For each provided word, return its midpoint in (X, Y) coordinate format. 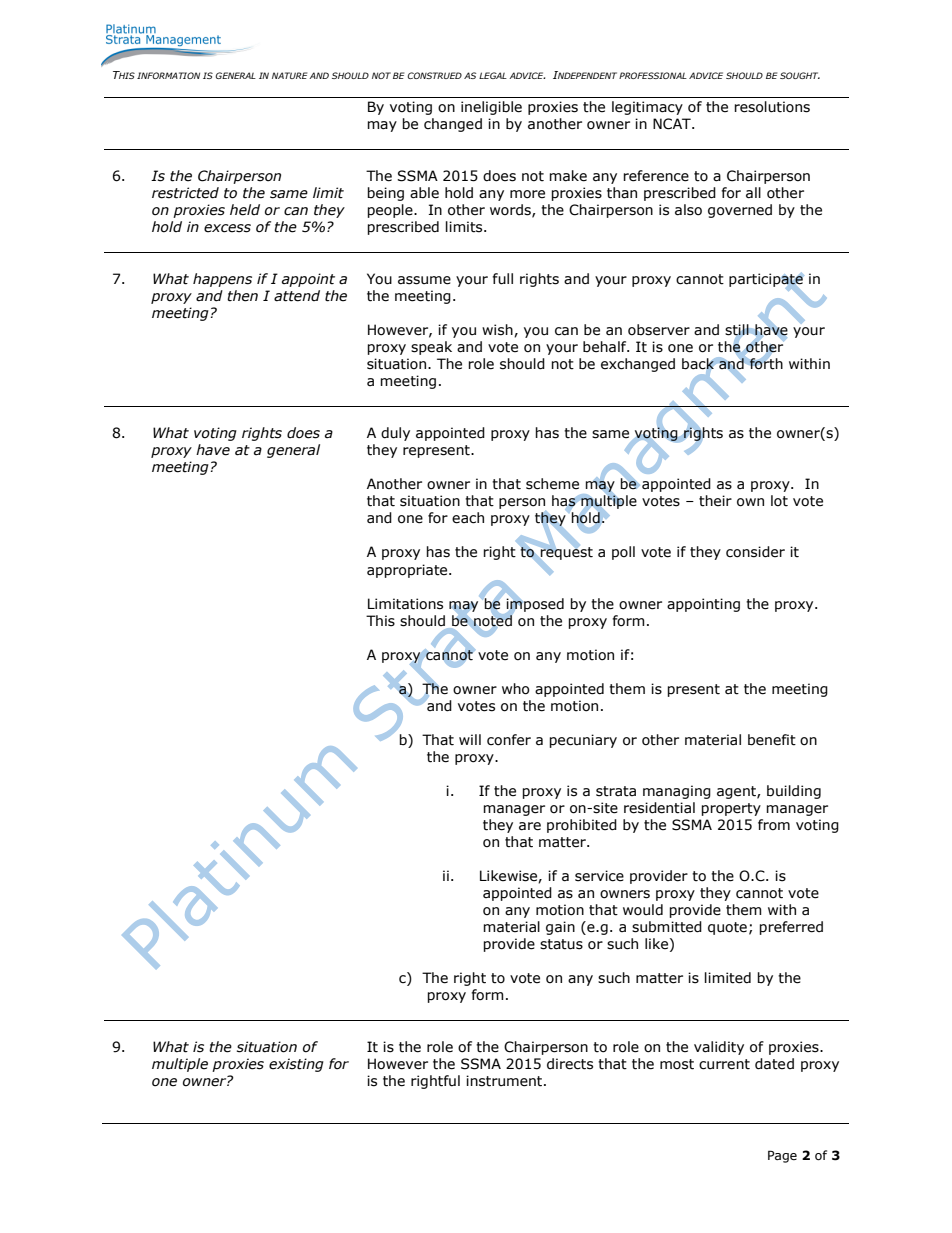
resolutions (772, 107)
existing (296, 1065)
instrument (505, 1081)
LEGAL (493, 75)
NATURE (289, 75)
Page (782, 1156)
